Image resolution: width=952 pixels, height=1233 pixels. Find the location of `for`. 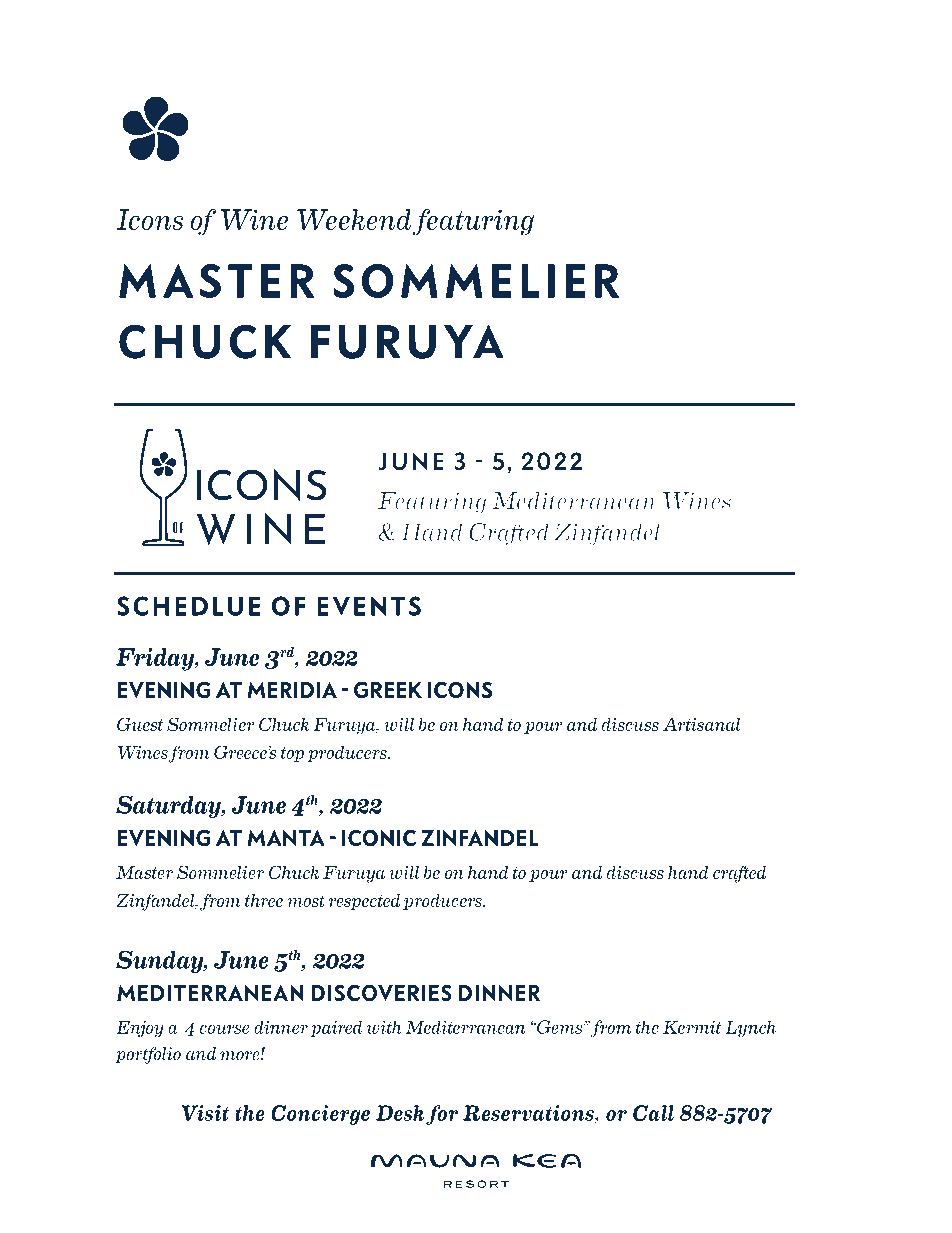

for is located at coordinates (442, 1115).
